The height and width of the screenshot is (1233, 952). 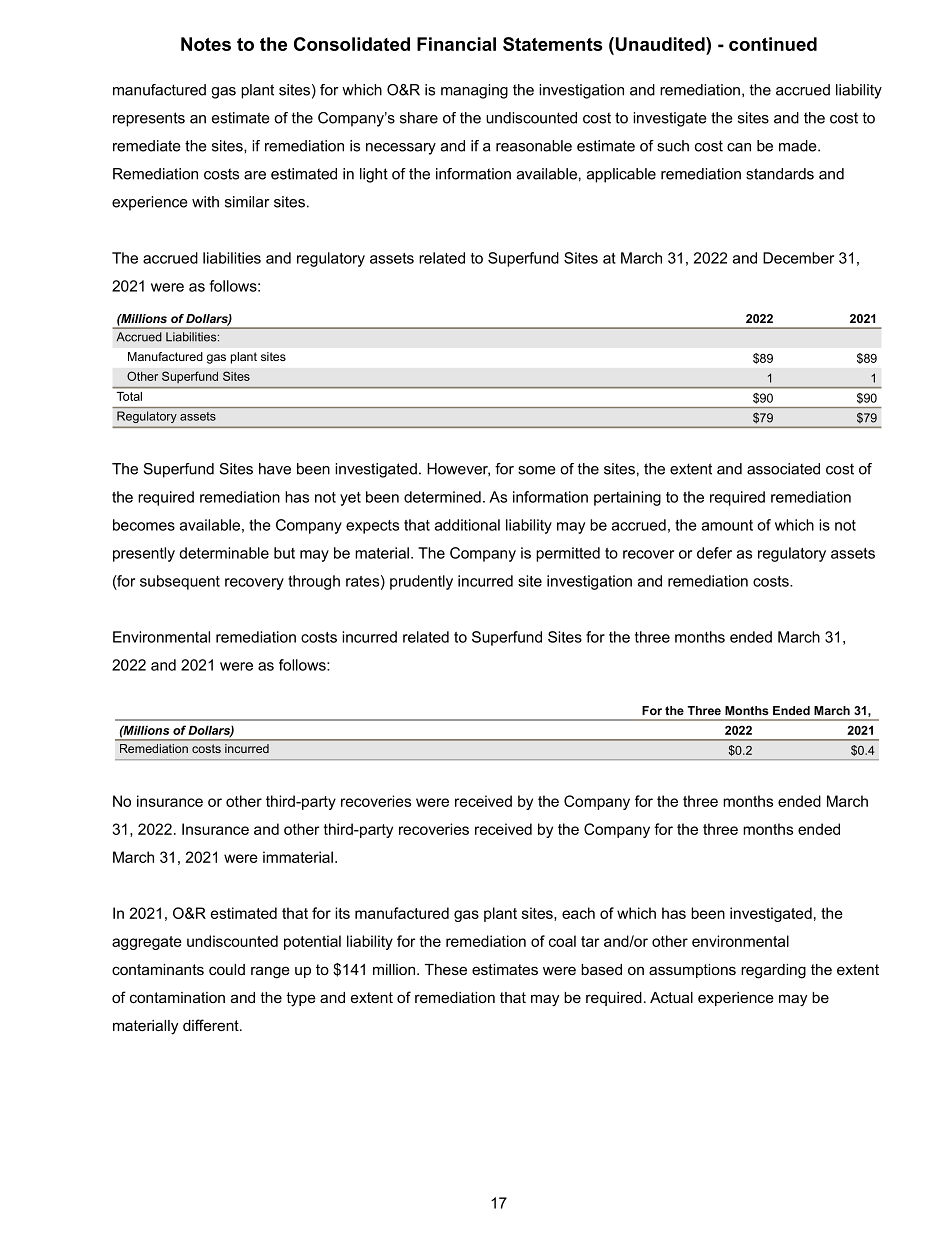 I want to click on assumptions, so click(x=692, y=971).
